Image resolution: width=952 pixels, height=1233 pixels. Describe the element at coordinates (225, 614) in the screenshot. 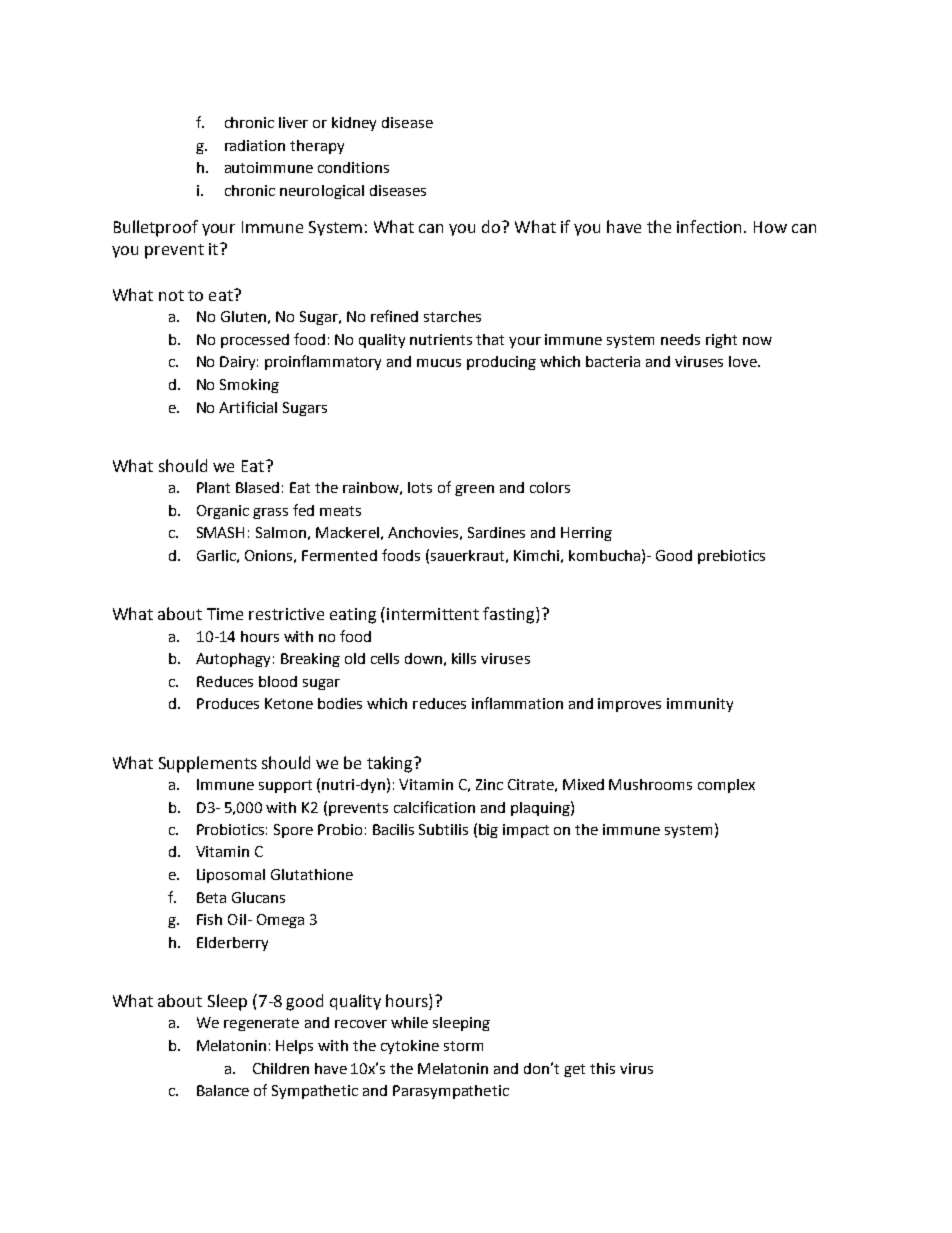

I see `Time` at that location.
